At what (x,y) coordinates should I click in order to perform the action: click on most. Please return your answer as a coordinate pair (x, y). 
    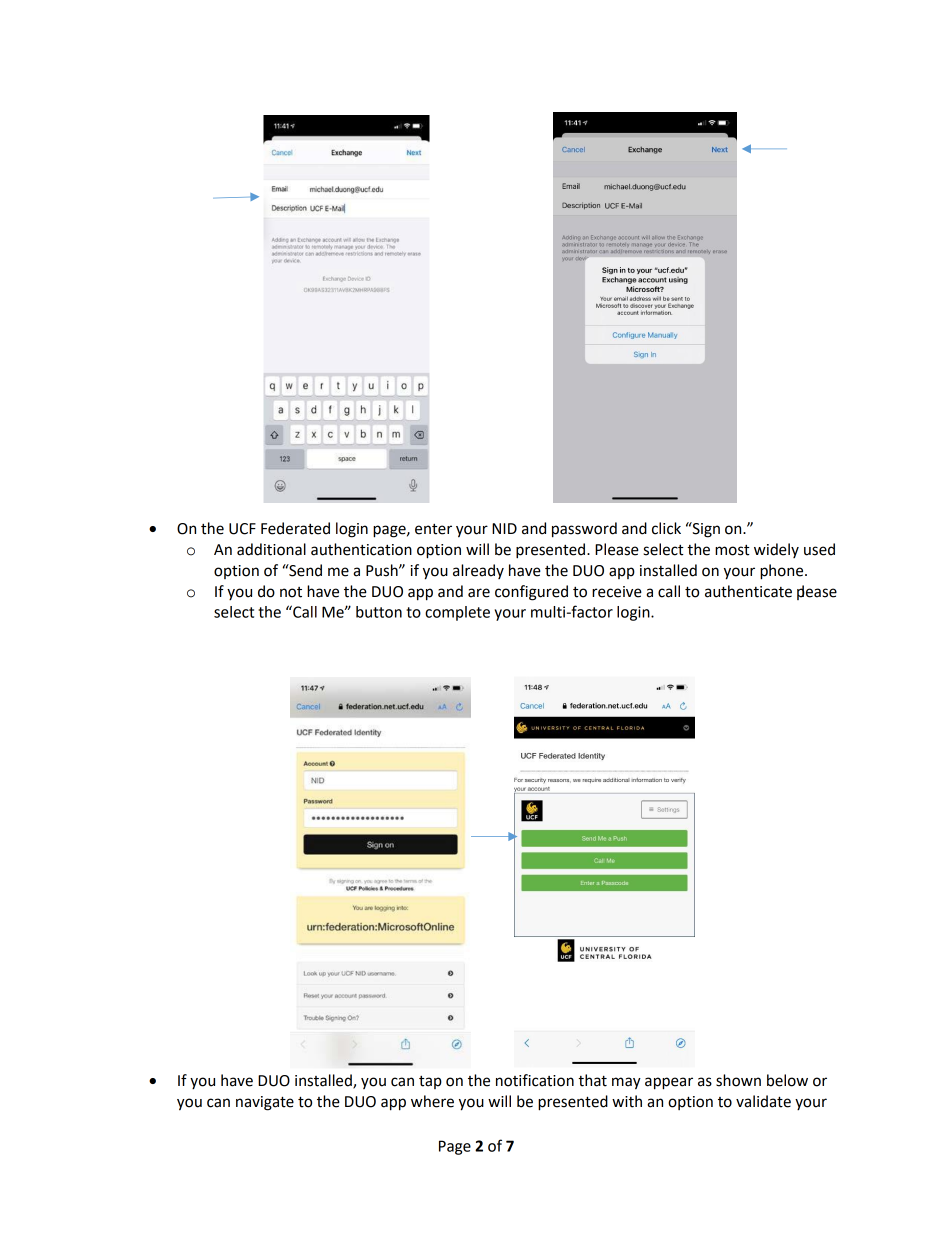
    Looking at the image, I should click on (732, 550).
